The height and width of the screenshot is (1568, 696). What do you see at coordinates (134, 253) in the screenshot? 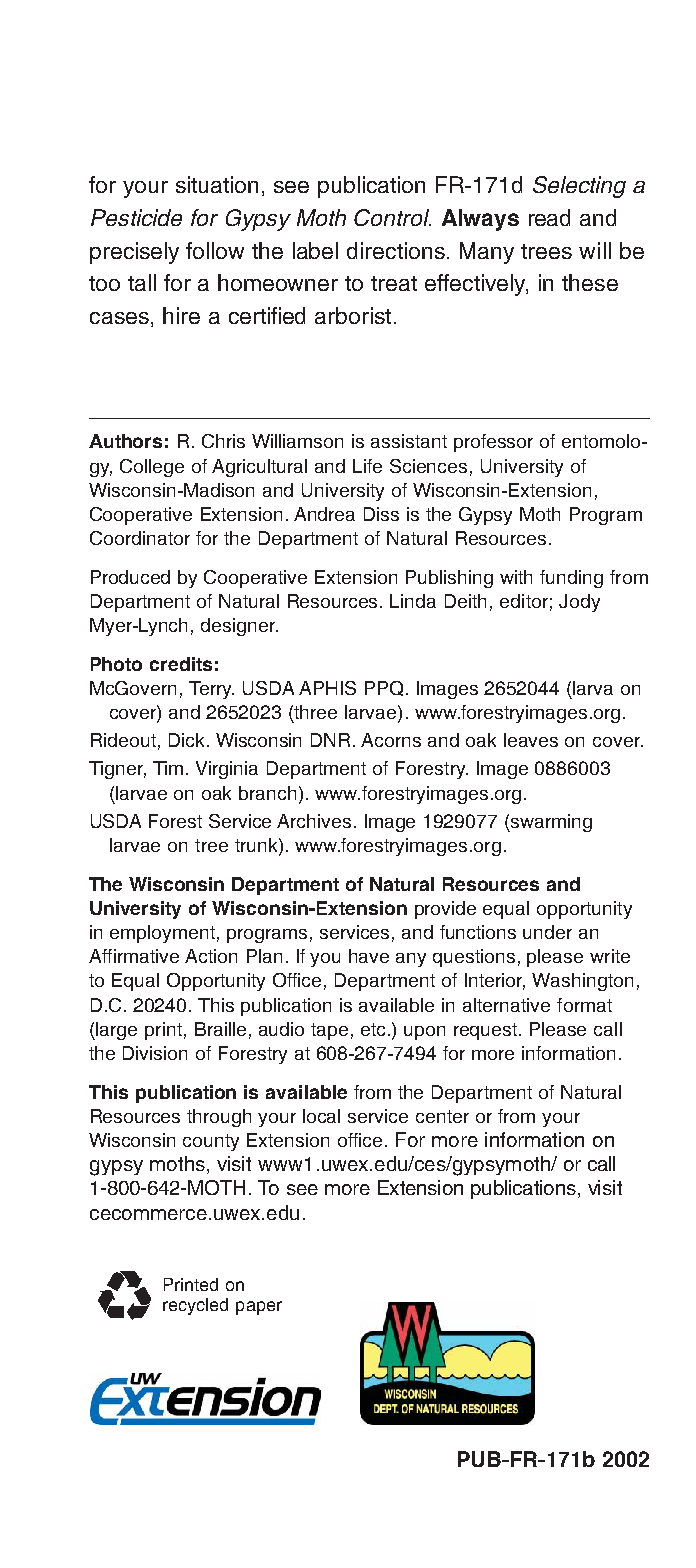
I see `precisely` at bounding box center [134, 253].
